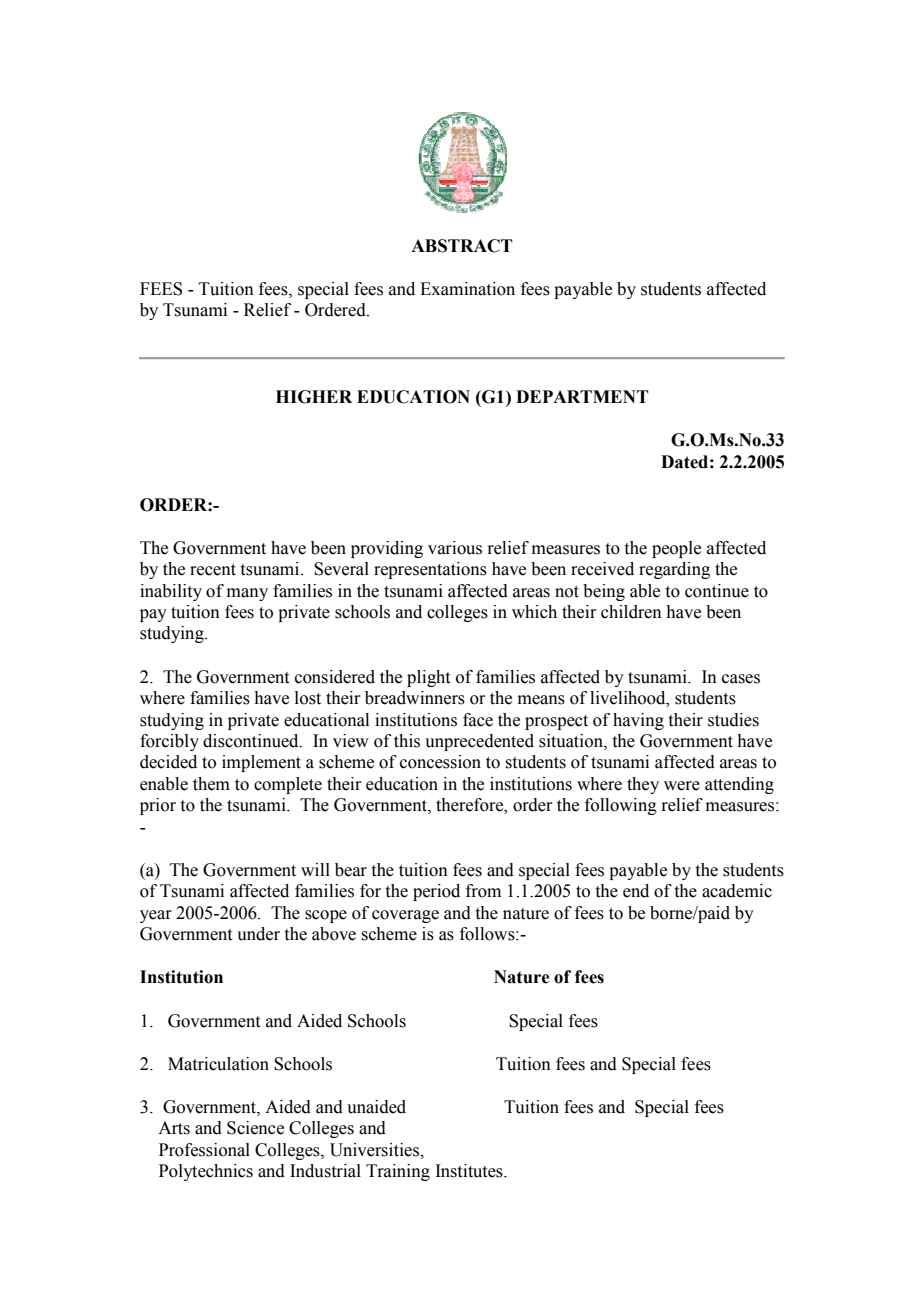  I want to click on Institutes, so click(470, 1171).
